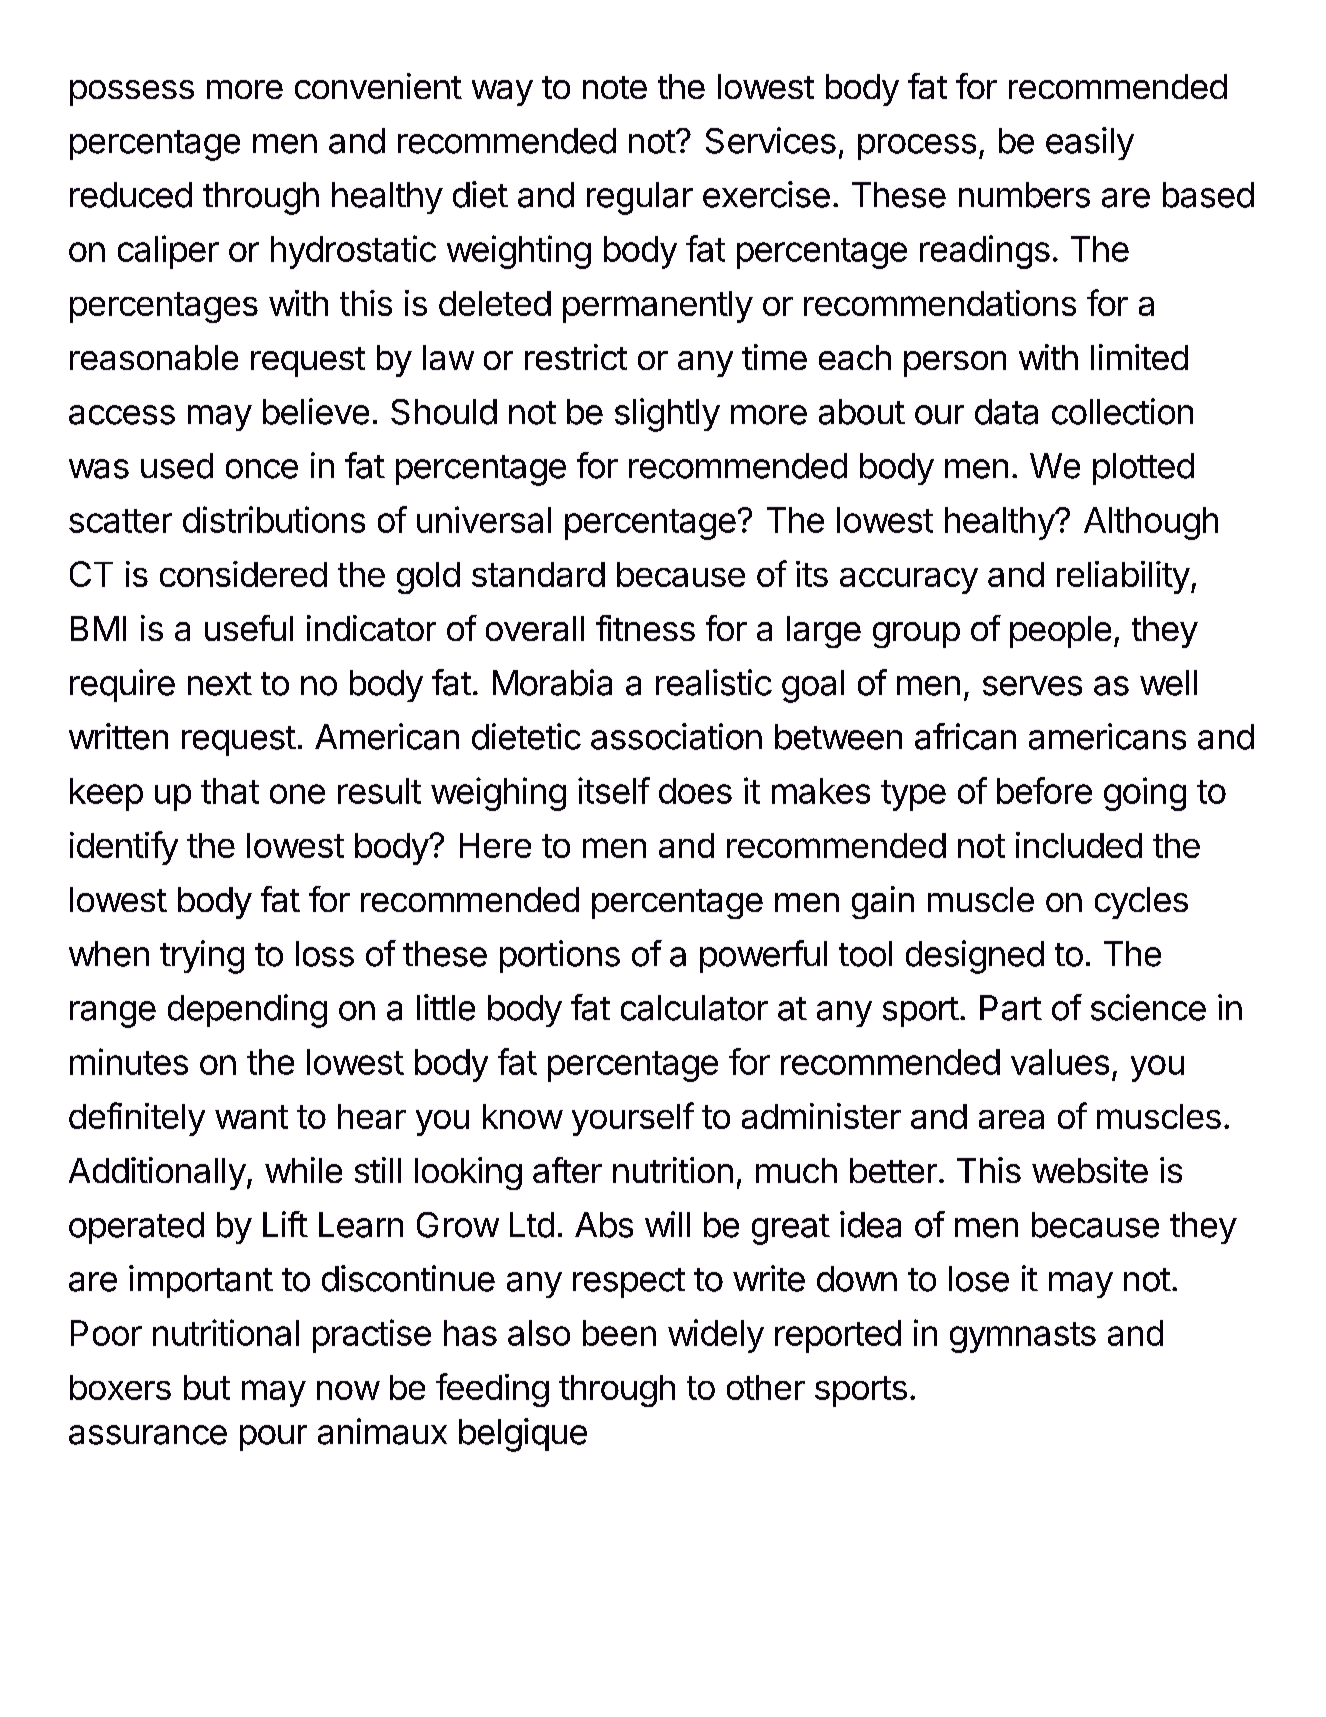 This page has height=1717, width=1326. I want to click on possess, so click(132, 93).
